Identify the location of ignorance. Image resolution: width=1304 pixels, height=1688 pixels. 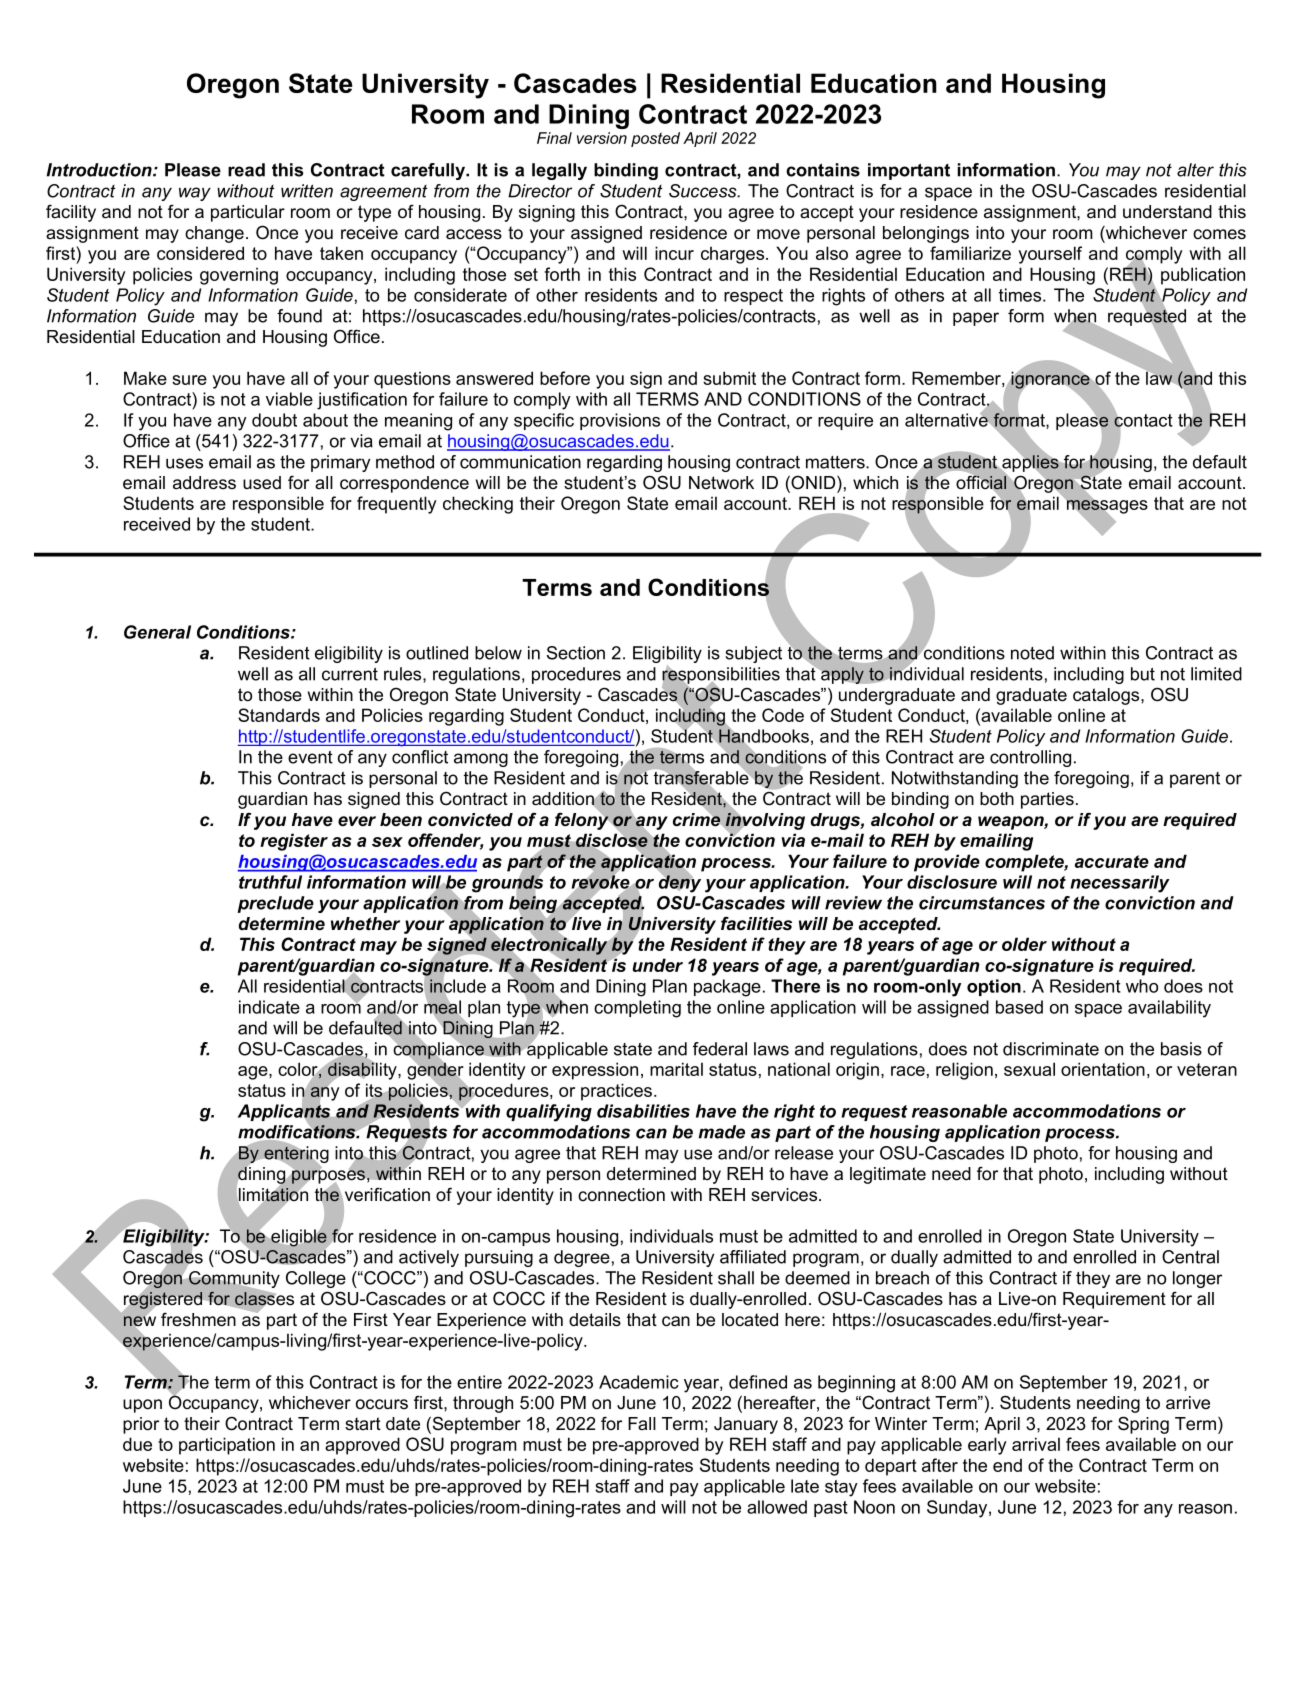
(1050, 380).
